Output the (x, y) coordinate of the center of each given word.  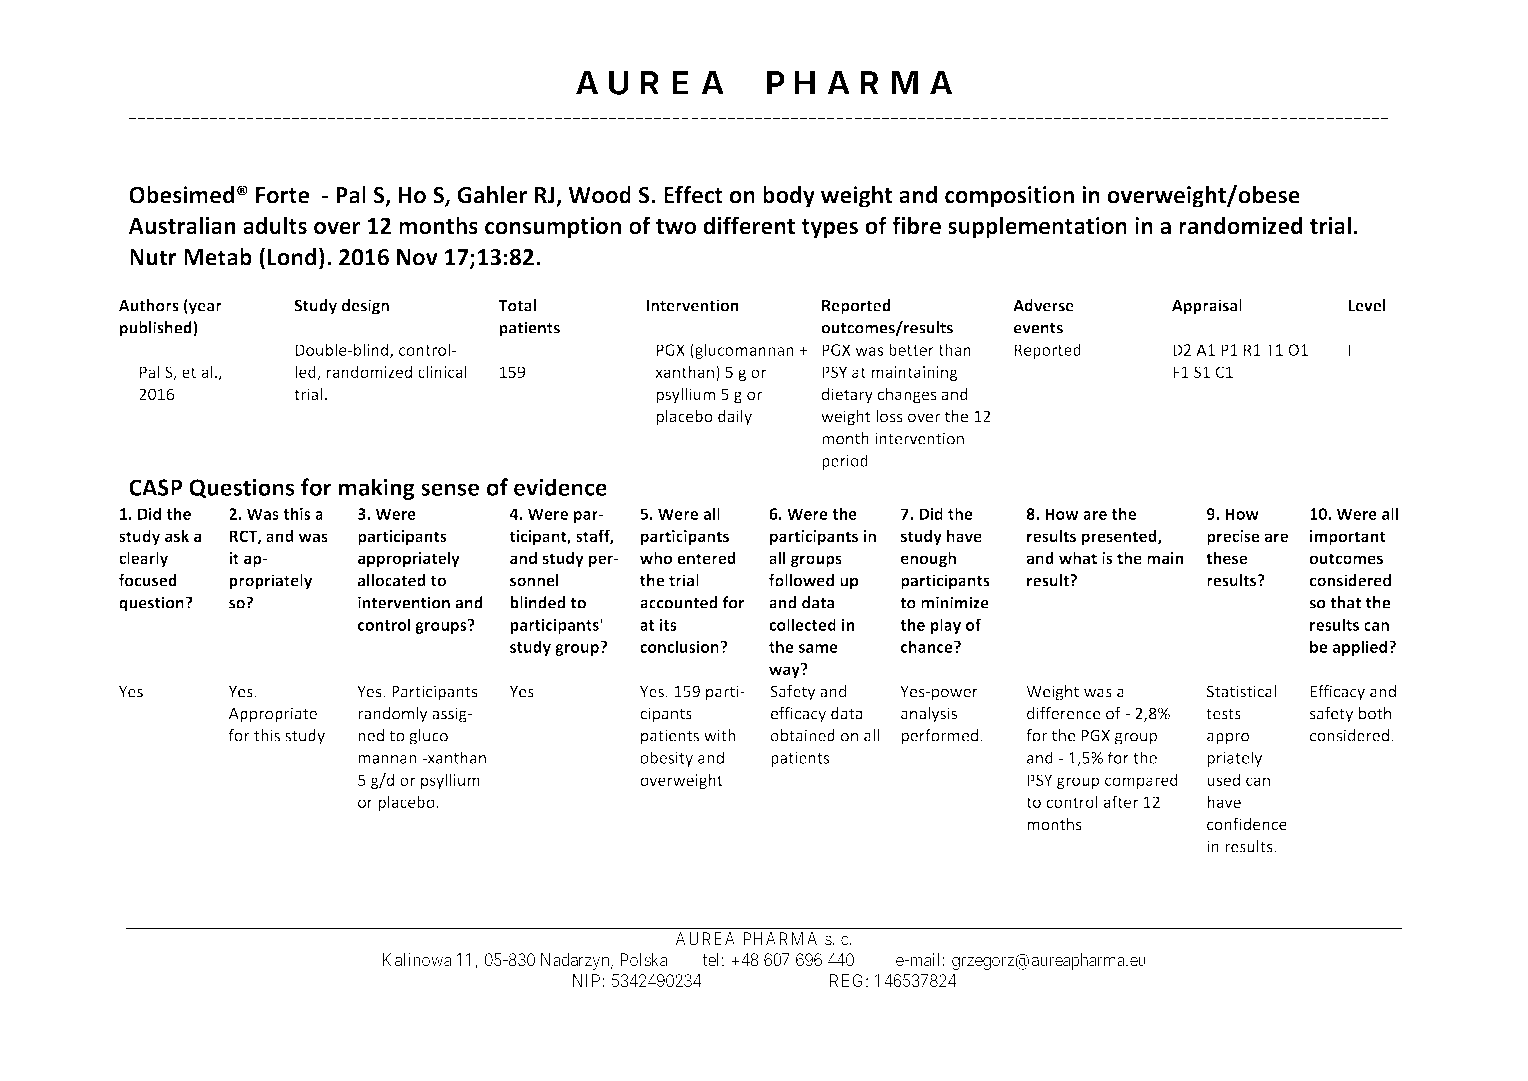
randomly (392, 715)
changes (907, 396)
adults (275, 225)
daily (735, 418)
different (749, 225)
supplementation (1037, 227)
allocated (391, 580)
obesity (666, 759)
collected (802, 624)
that (1345, 602)
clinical (442, 371)
